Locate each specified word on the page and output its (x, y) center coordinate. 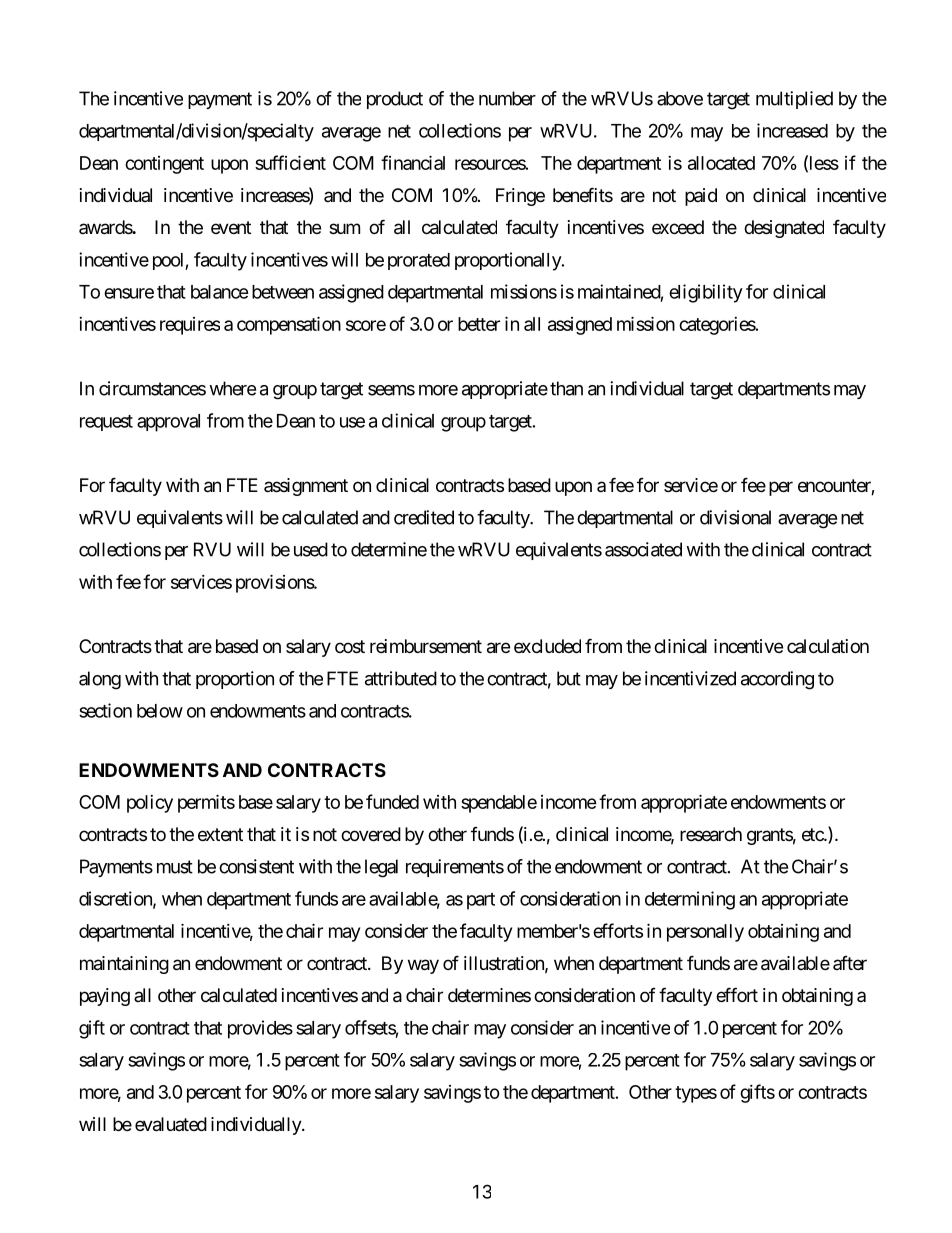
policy (150, 804)
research (711, 834)
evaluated (171, 1124)
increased (792, 130)
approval (168, 423)
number (507, 98)
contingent (164, 165)
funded (392, 801)
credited (424, 517)
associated (643, 549)
